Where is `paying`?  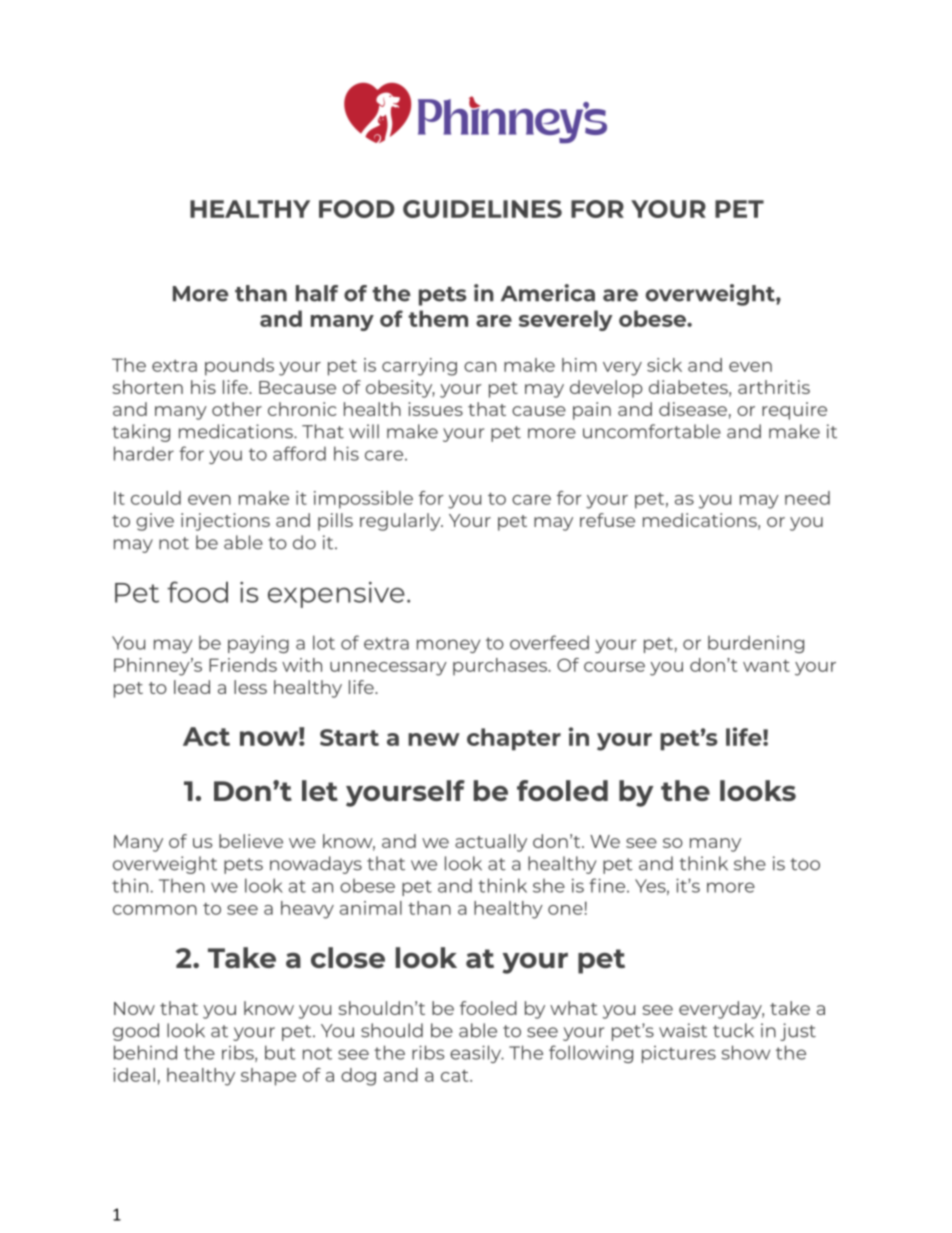 paying is located at coordinates (258, 644).
